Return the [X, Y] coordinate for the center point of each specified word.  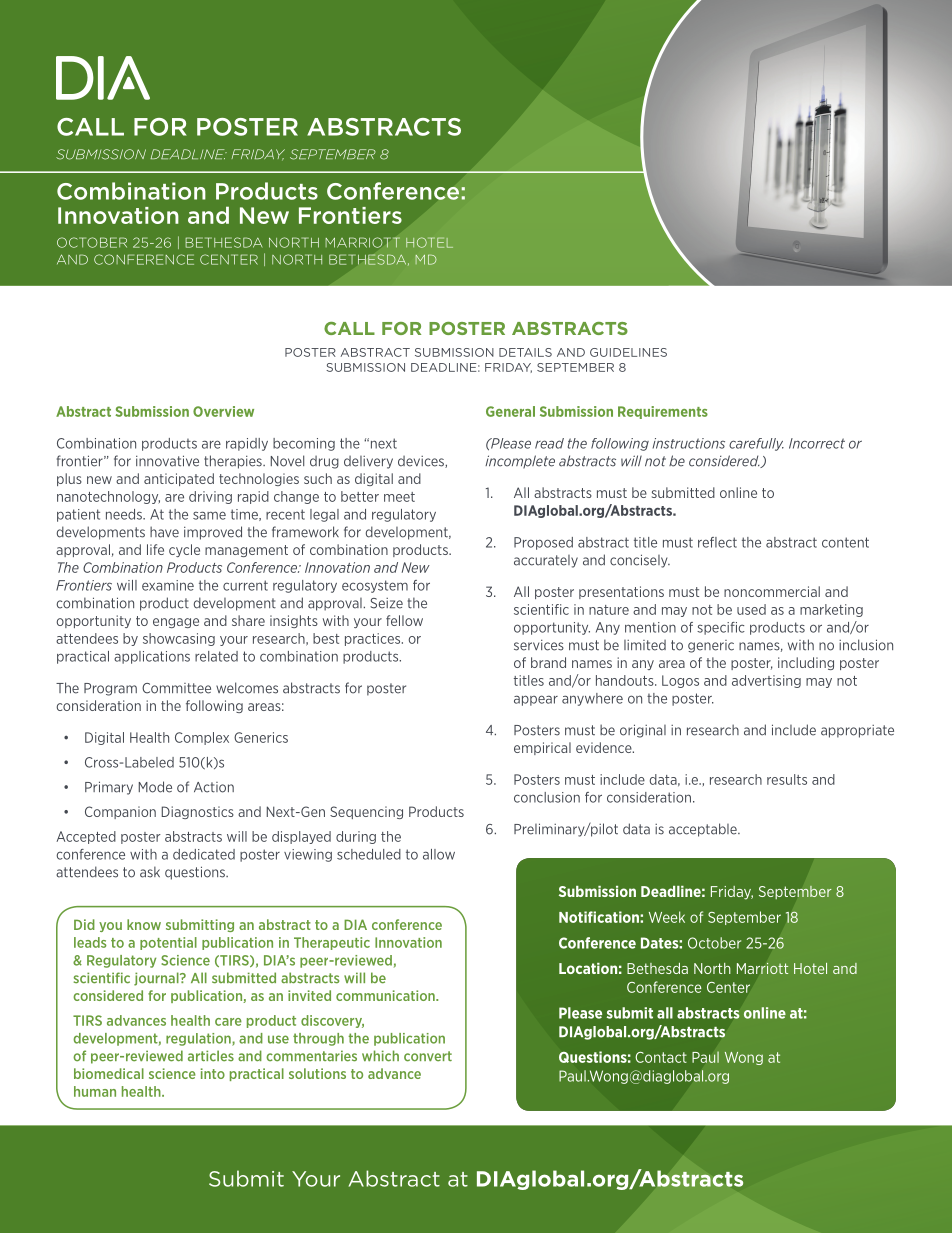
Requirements [663, 412]
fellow [404, 620]
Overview [223, 411]
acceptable [704, 830]
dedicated [204, 854]
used [751, 609]
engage [176, 623]
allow [439, 854]
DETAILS [525, 352]
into [213, 1073]
